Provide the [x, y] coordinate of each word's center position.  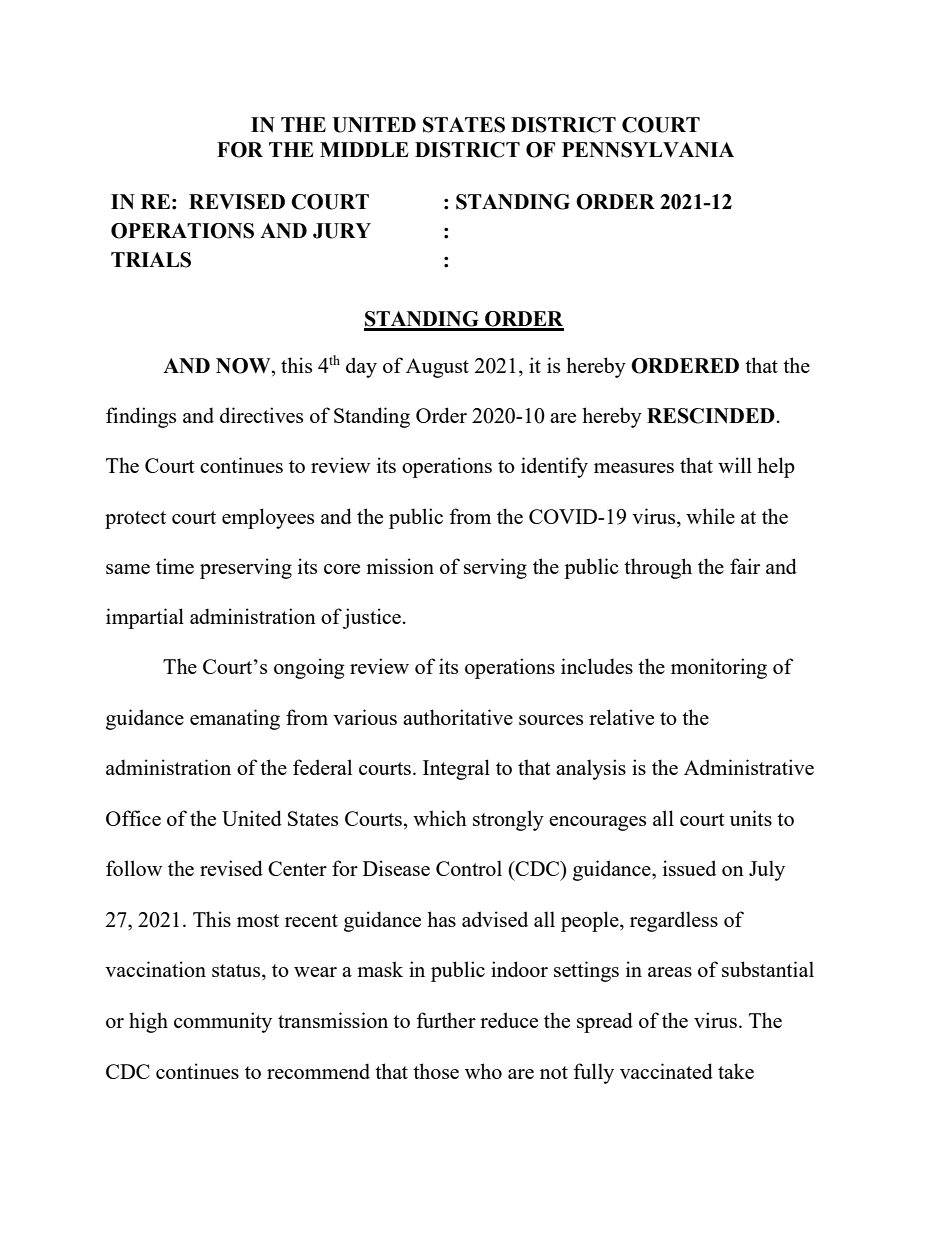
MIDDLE [364, 149]
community [223, 1022]
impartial [145, 618]
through [658, 568]
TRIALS [151, 260]
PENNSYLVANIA [648, 150]
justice [372, 618]
